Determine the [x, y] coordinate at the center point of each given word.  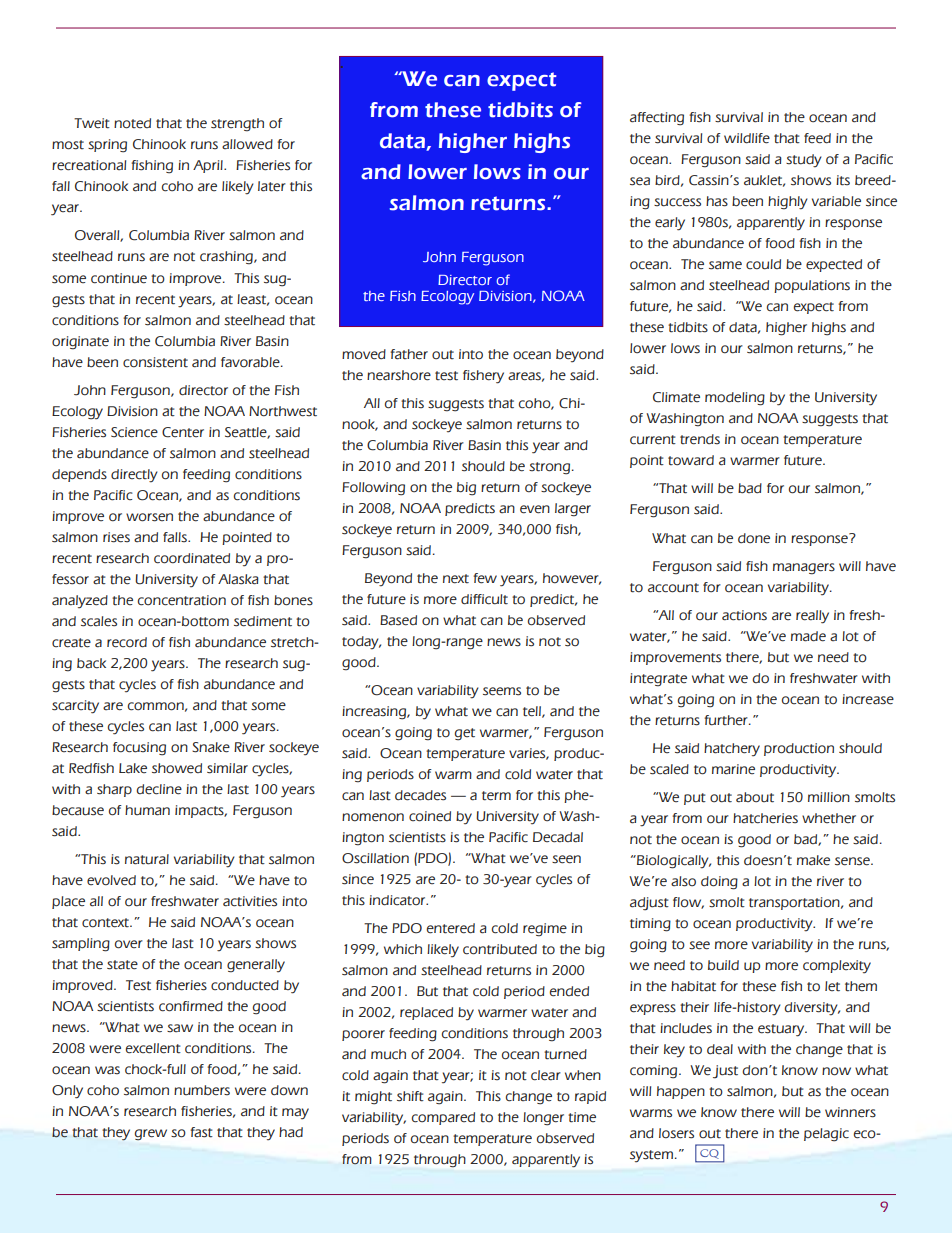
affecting [657, 119]
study [804, 161]
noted [132, 123]
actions [744, 615]
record [127, 642]
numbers [202, 1090]
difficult [484, 599]
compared [443, 1118]
